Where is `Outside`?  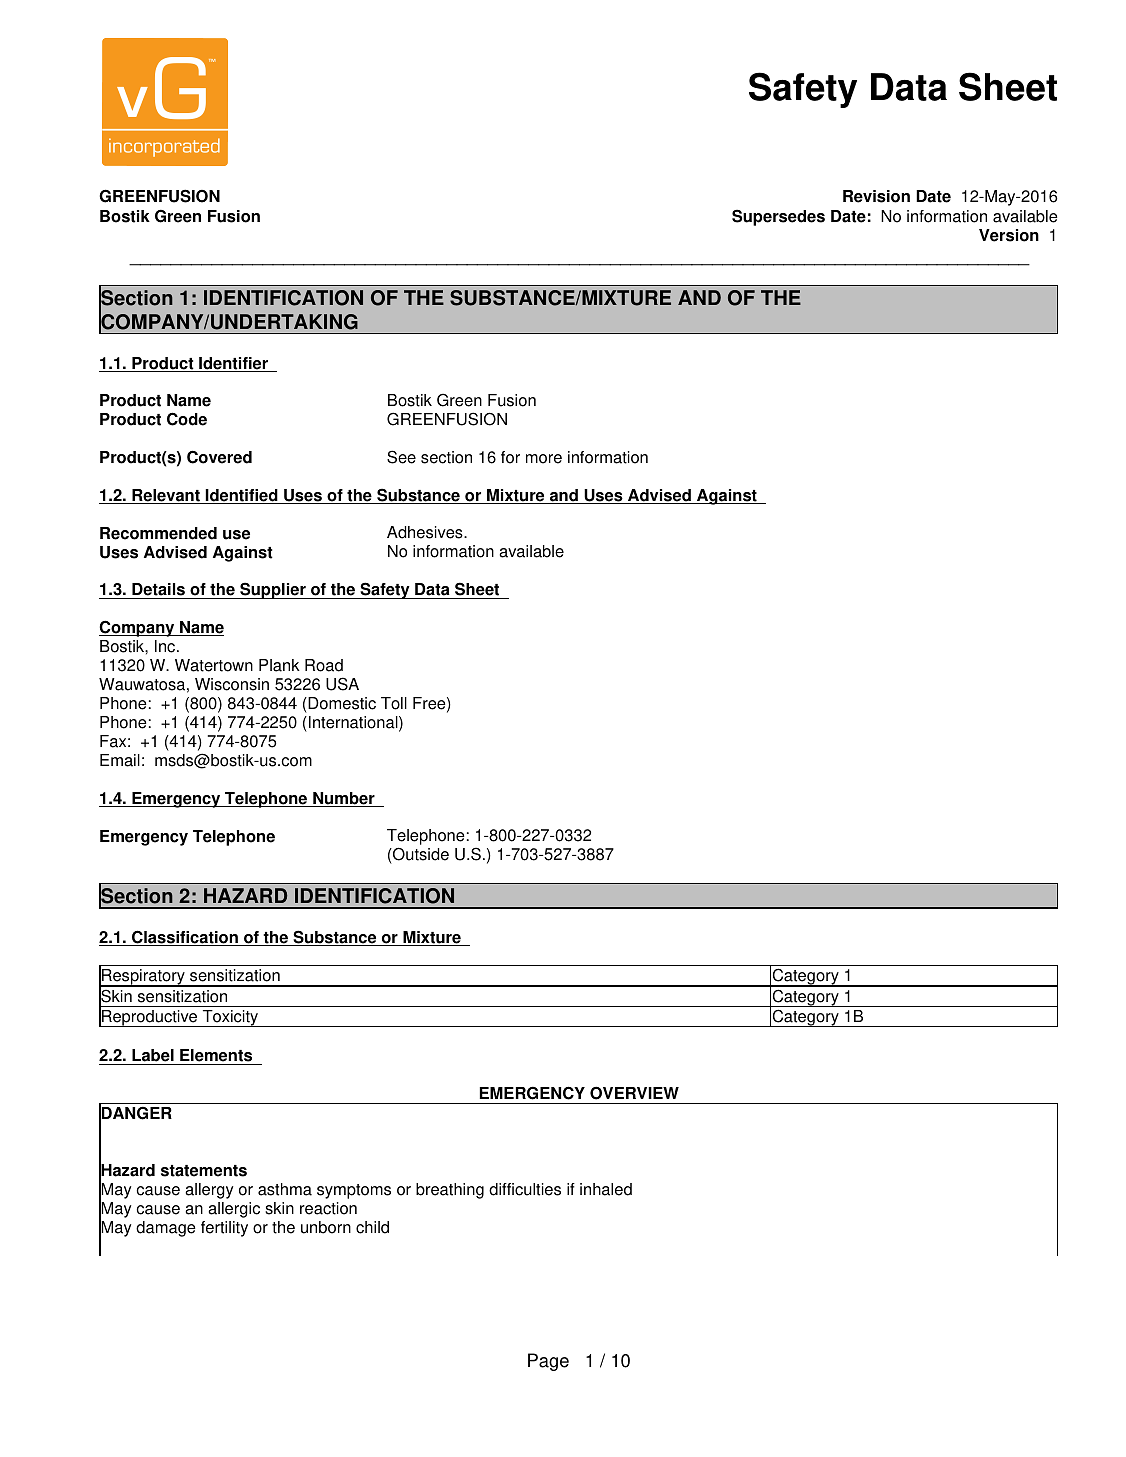 Outside is located at coordinates (420, 854).
